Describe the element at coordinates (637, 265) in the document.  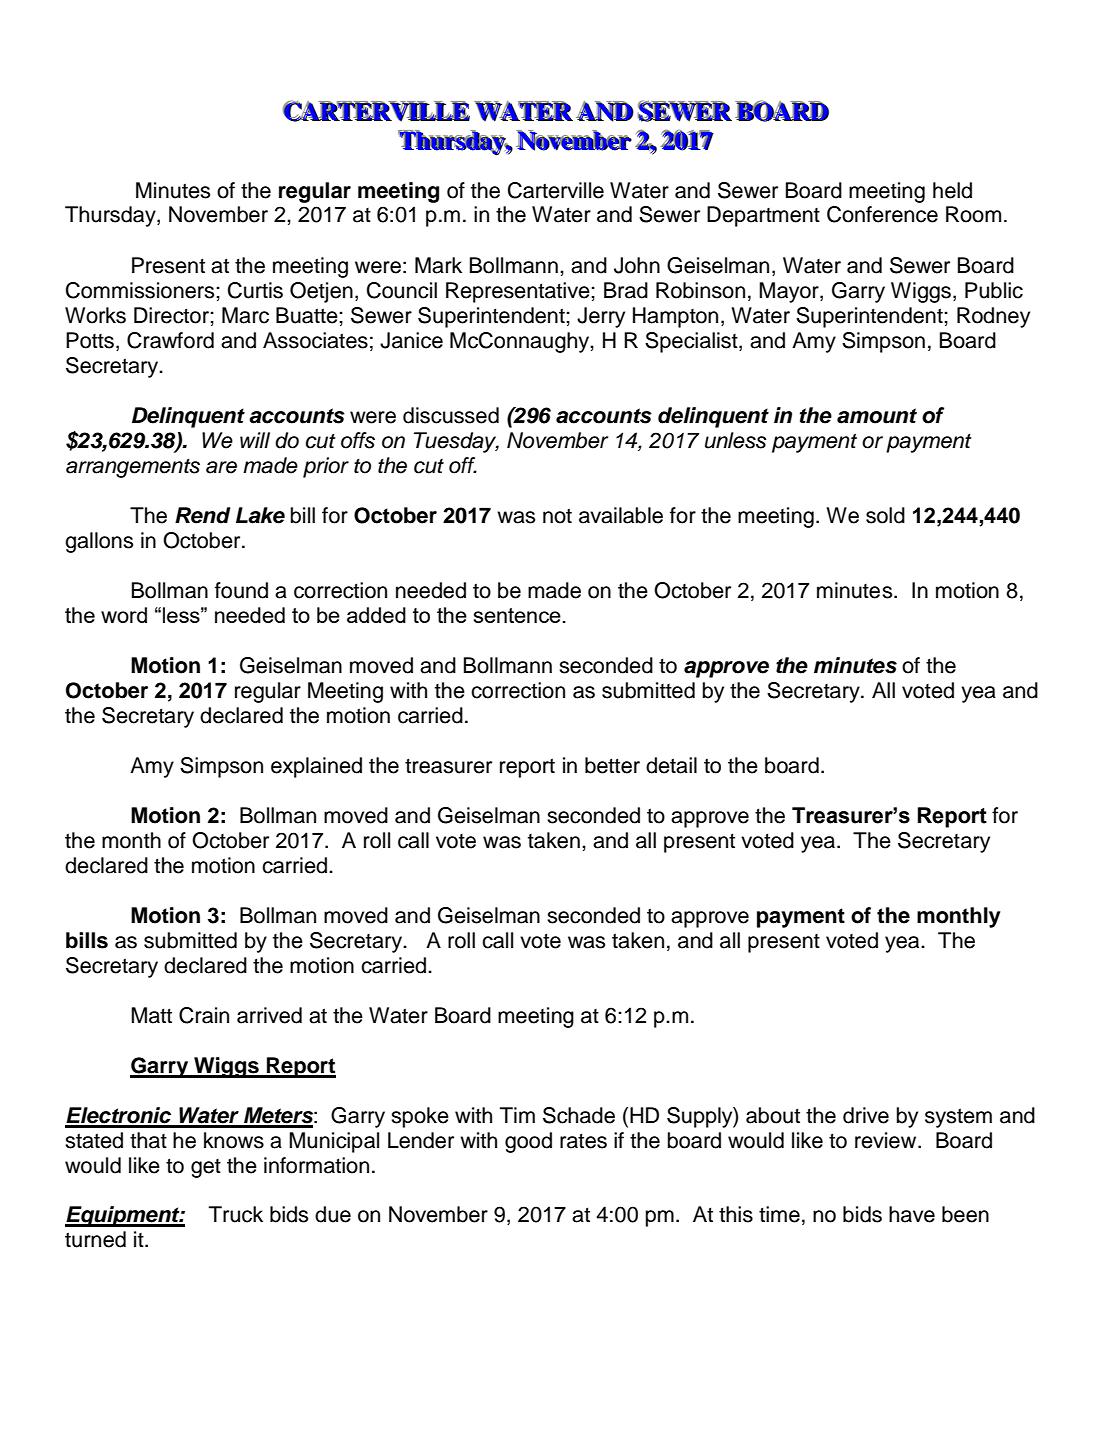
I see `John` at that location.
